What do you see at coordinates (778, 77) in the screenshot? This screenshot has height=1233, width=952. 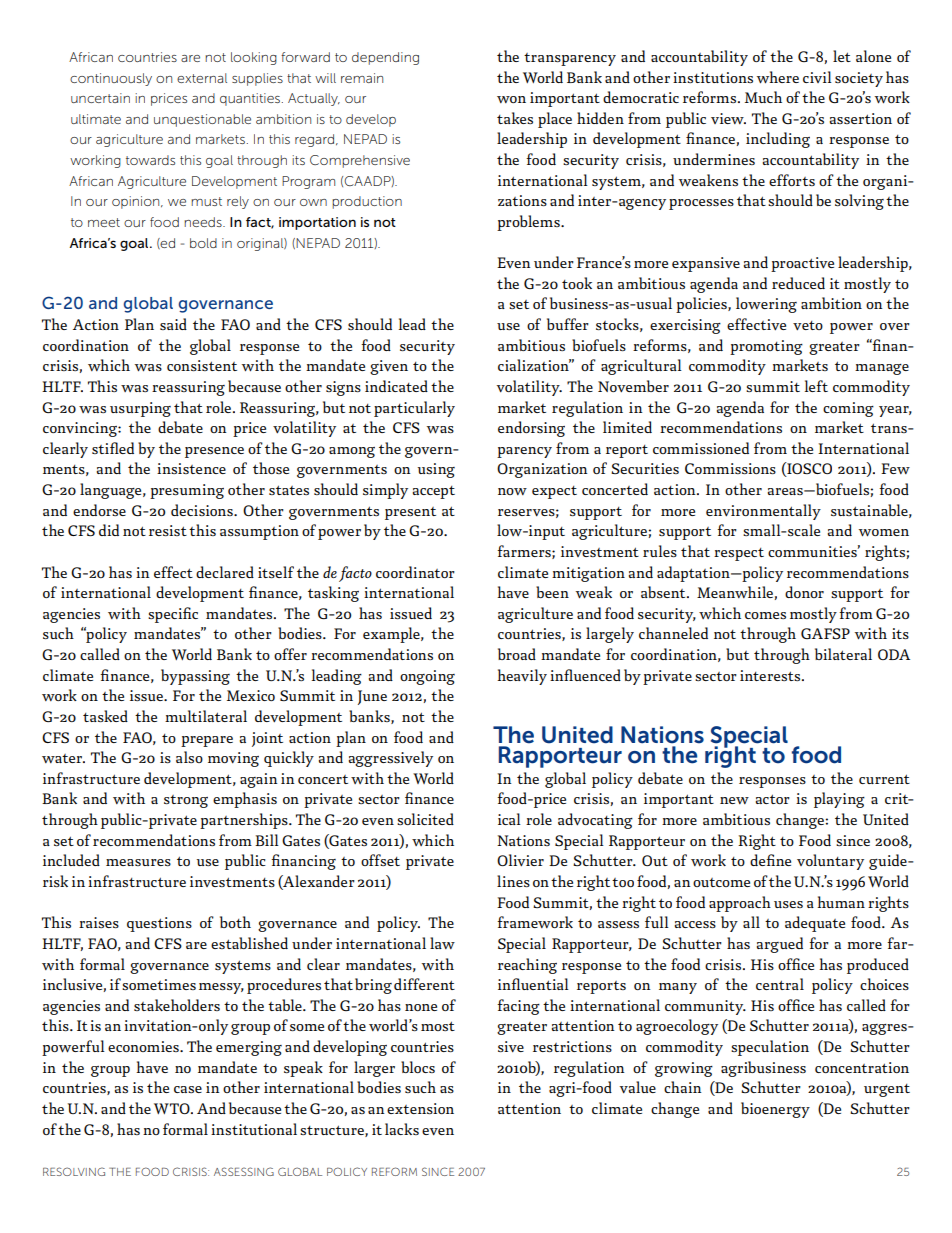 I see `where` at bounding box center [778, 77].
